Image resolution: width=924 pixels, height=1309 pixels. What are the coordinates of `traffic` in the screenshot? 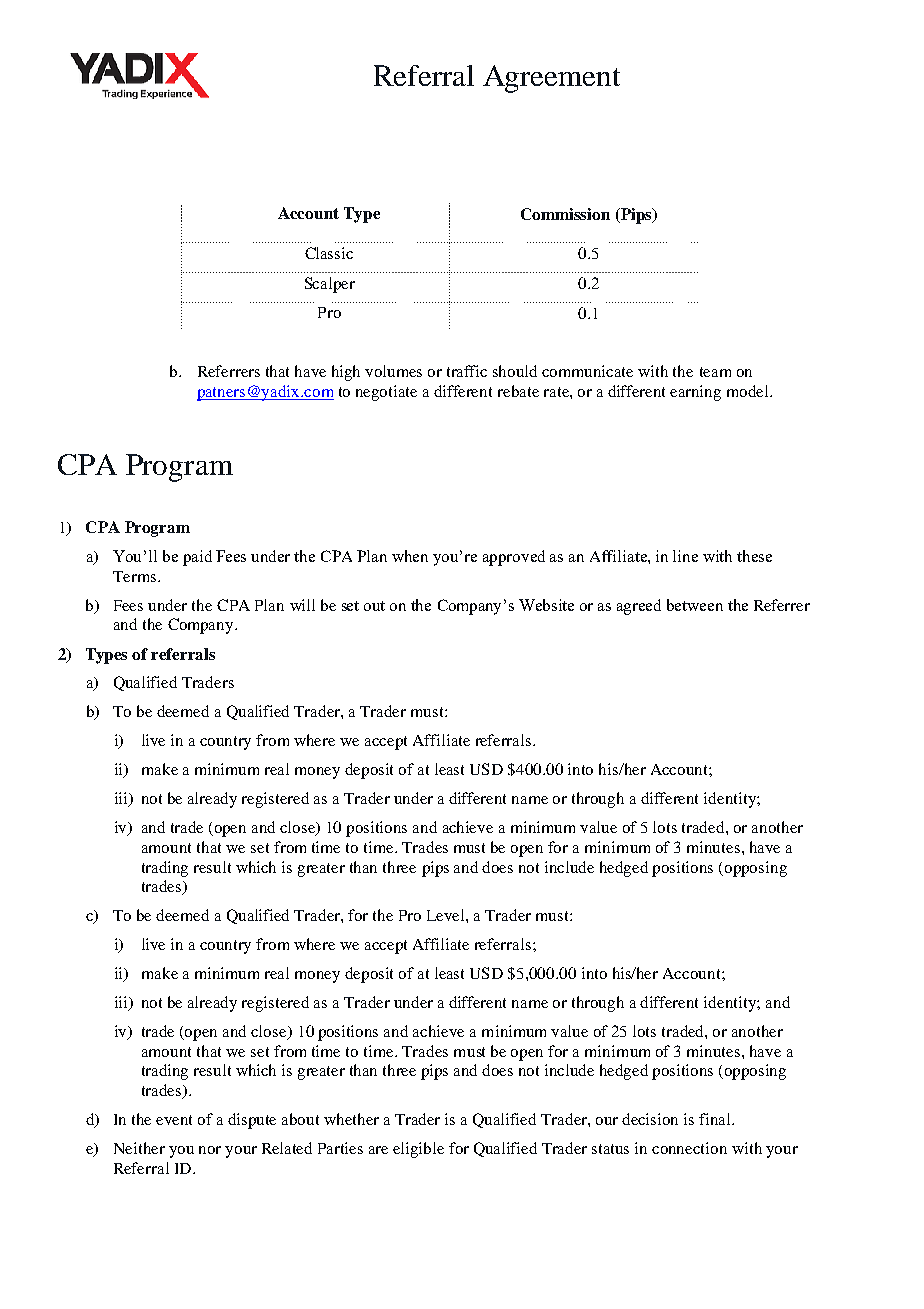 It's located at (467, 371).
